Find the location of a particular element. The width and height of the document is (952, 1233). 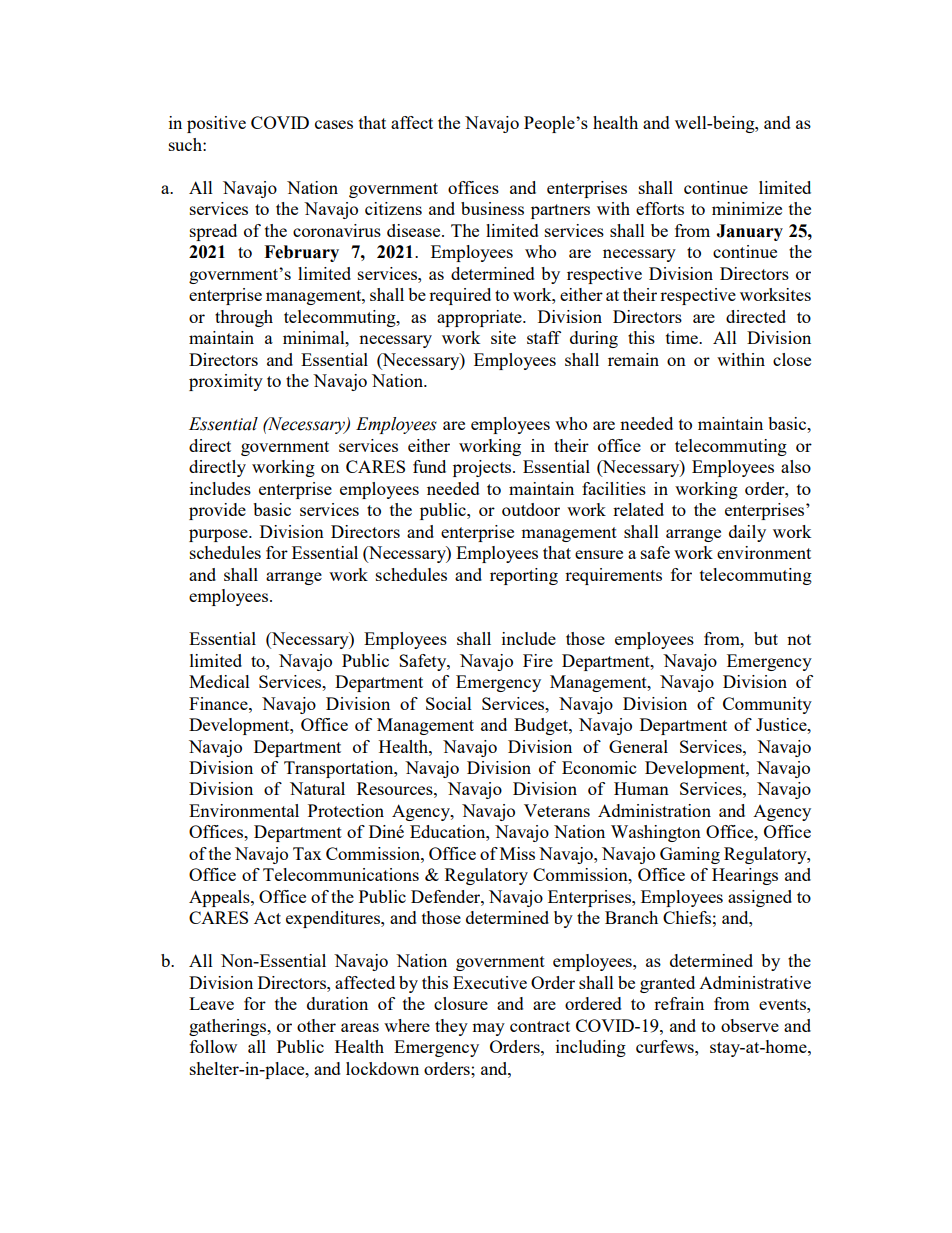

minimize is located at coordinates (747, 208).
